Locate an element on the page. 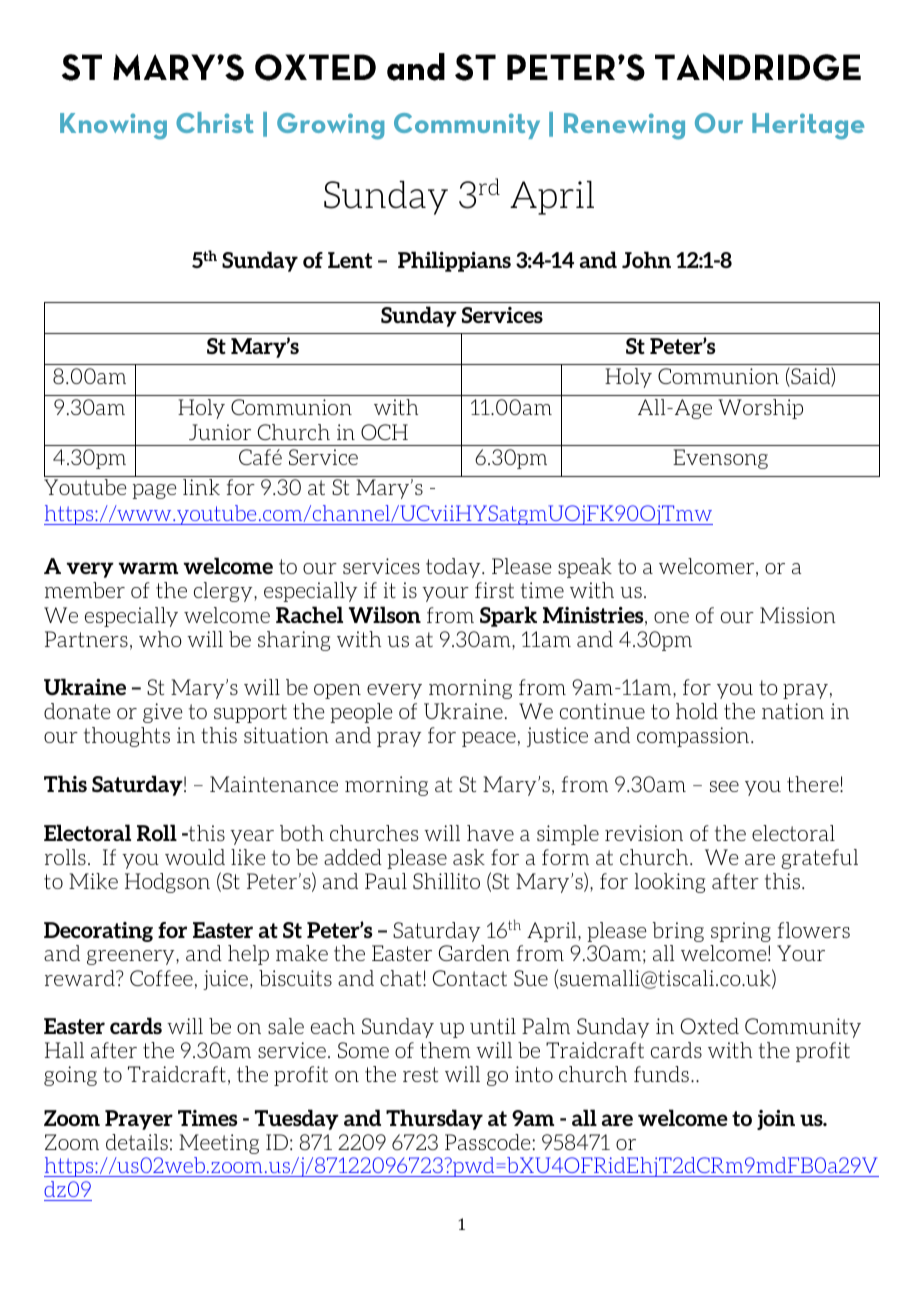 Image resolution: width=924 pixels, height=1309 pixels. thoughts is located at coordinates (127, 737).
